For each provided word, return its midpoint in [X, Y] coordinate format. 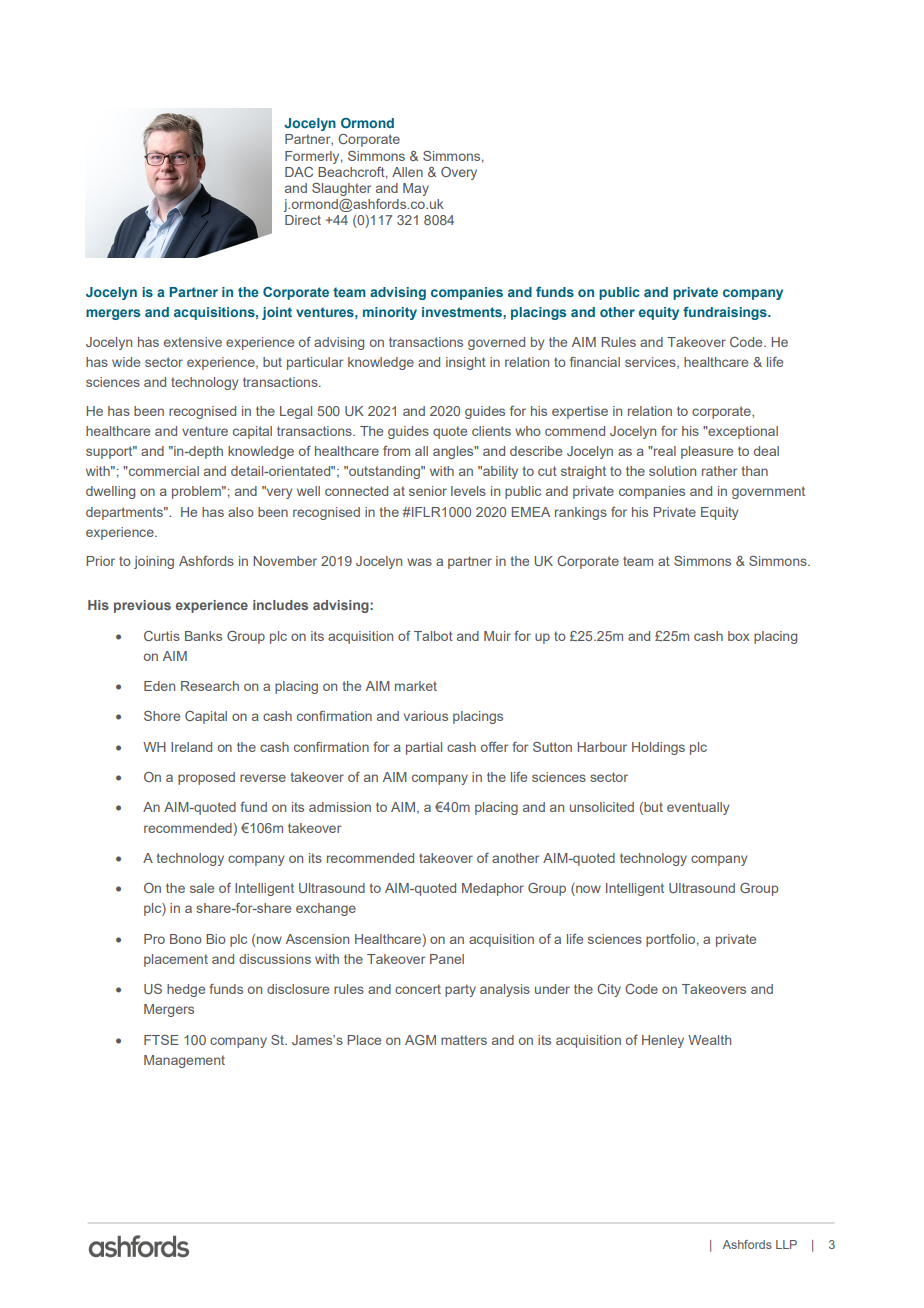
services [651, 363]
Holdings [658, 748]
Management [184, 1061]
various [426, 716]
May [416, 189]
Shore [162, 716]
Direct [303, 220]
